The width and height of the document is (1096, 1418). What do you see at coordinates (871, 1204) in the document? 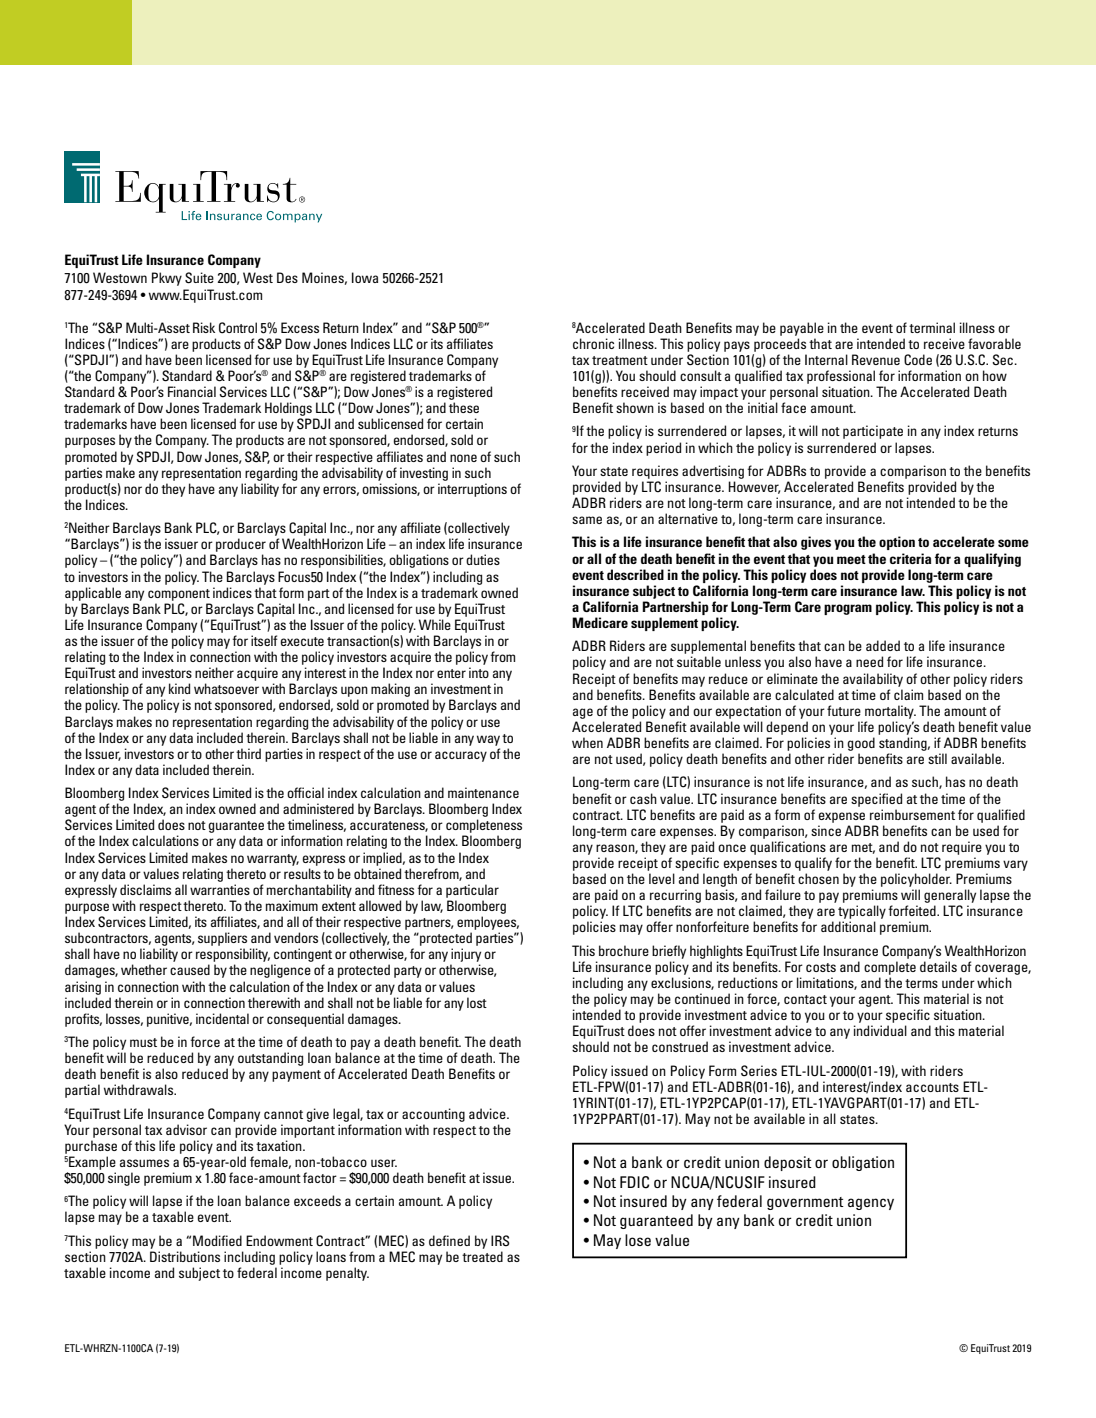
I see `agency` at bounding box center [871, 1204].
